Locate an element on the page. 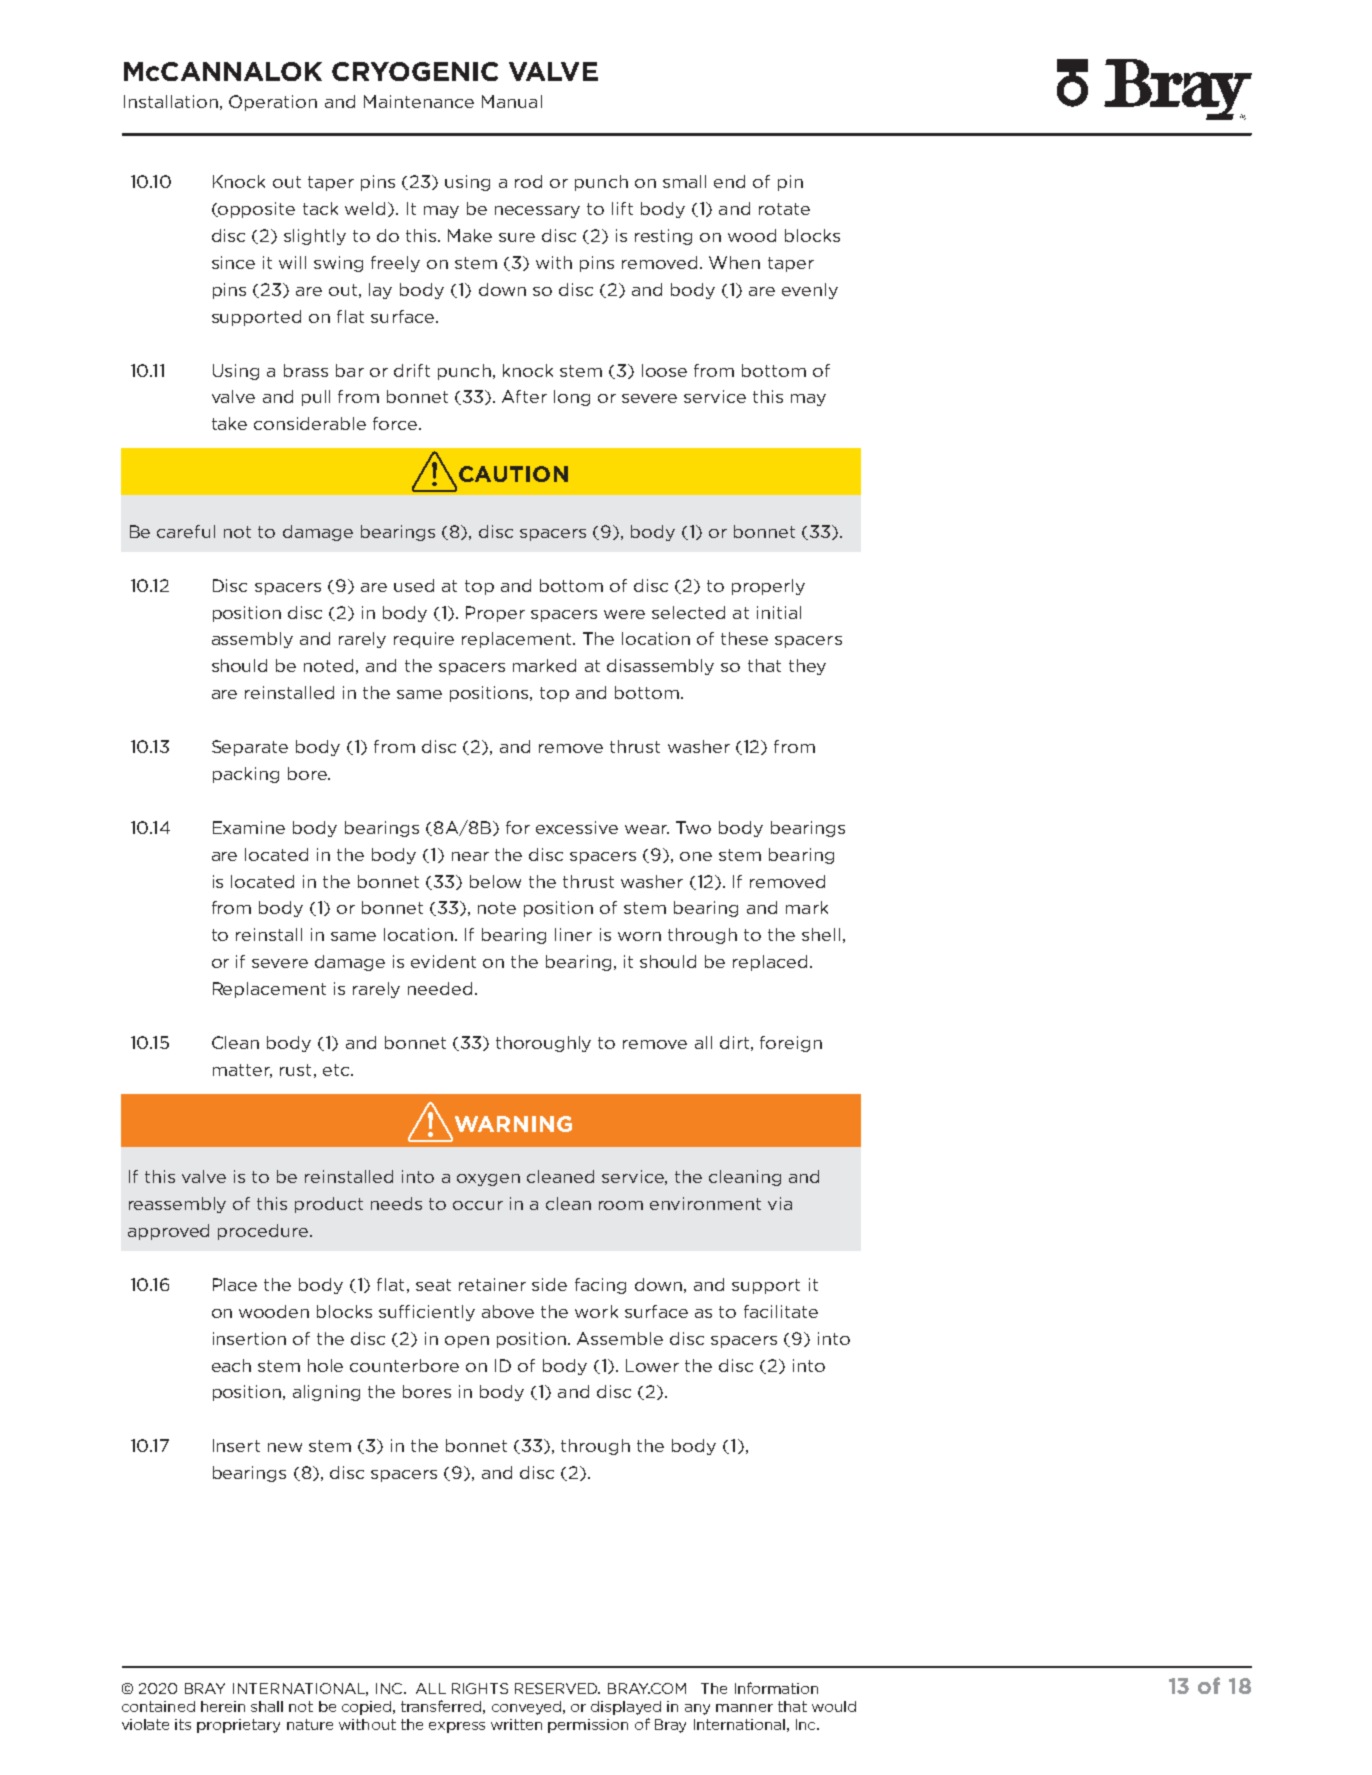 This page has height=1775, width=1372. Separate is located at coordinates (250, 748).
